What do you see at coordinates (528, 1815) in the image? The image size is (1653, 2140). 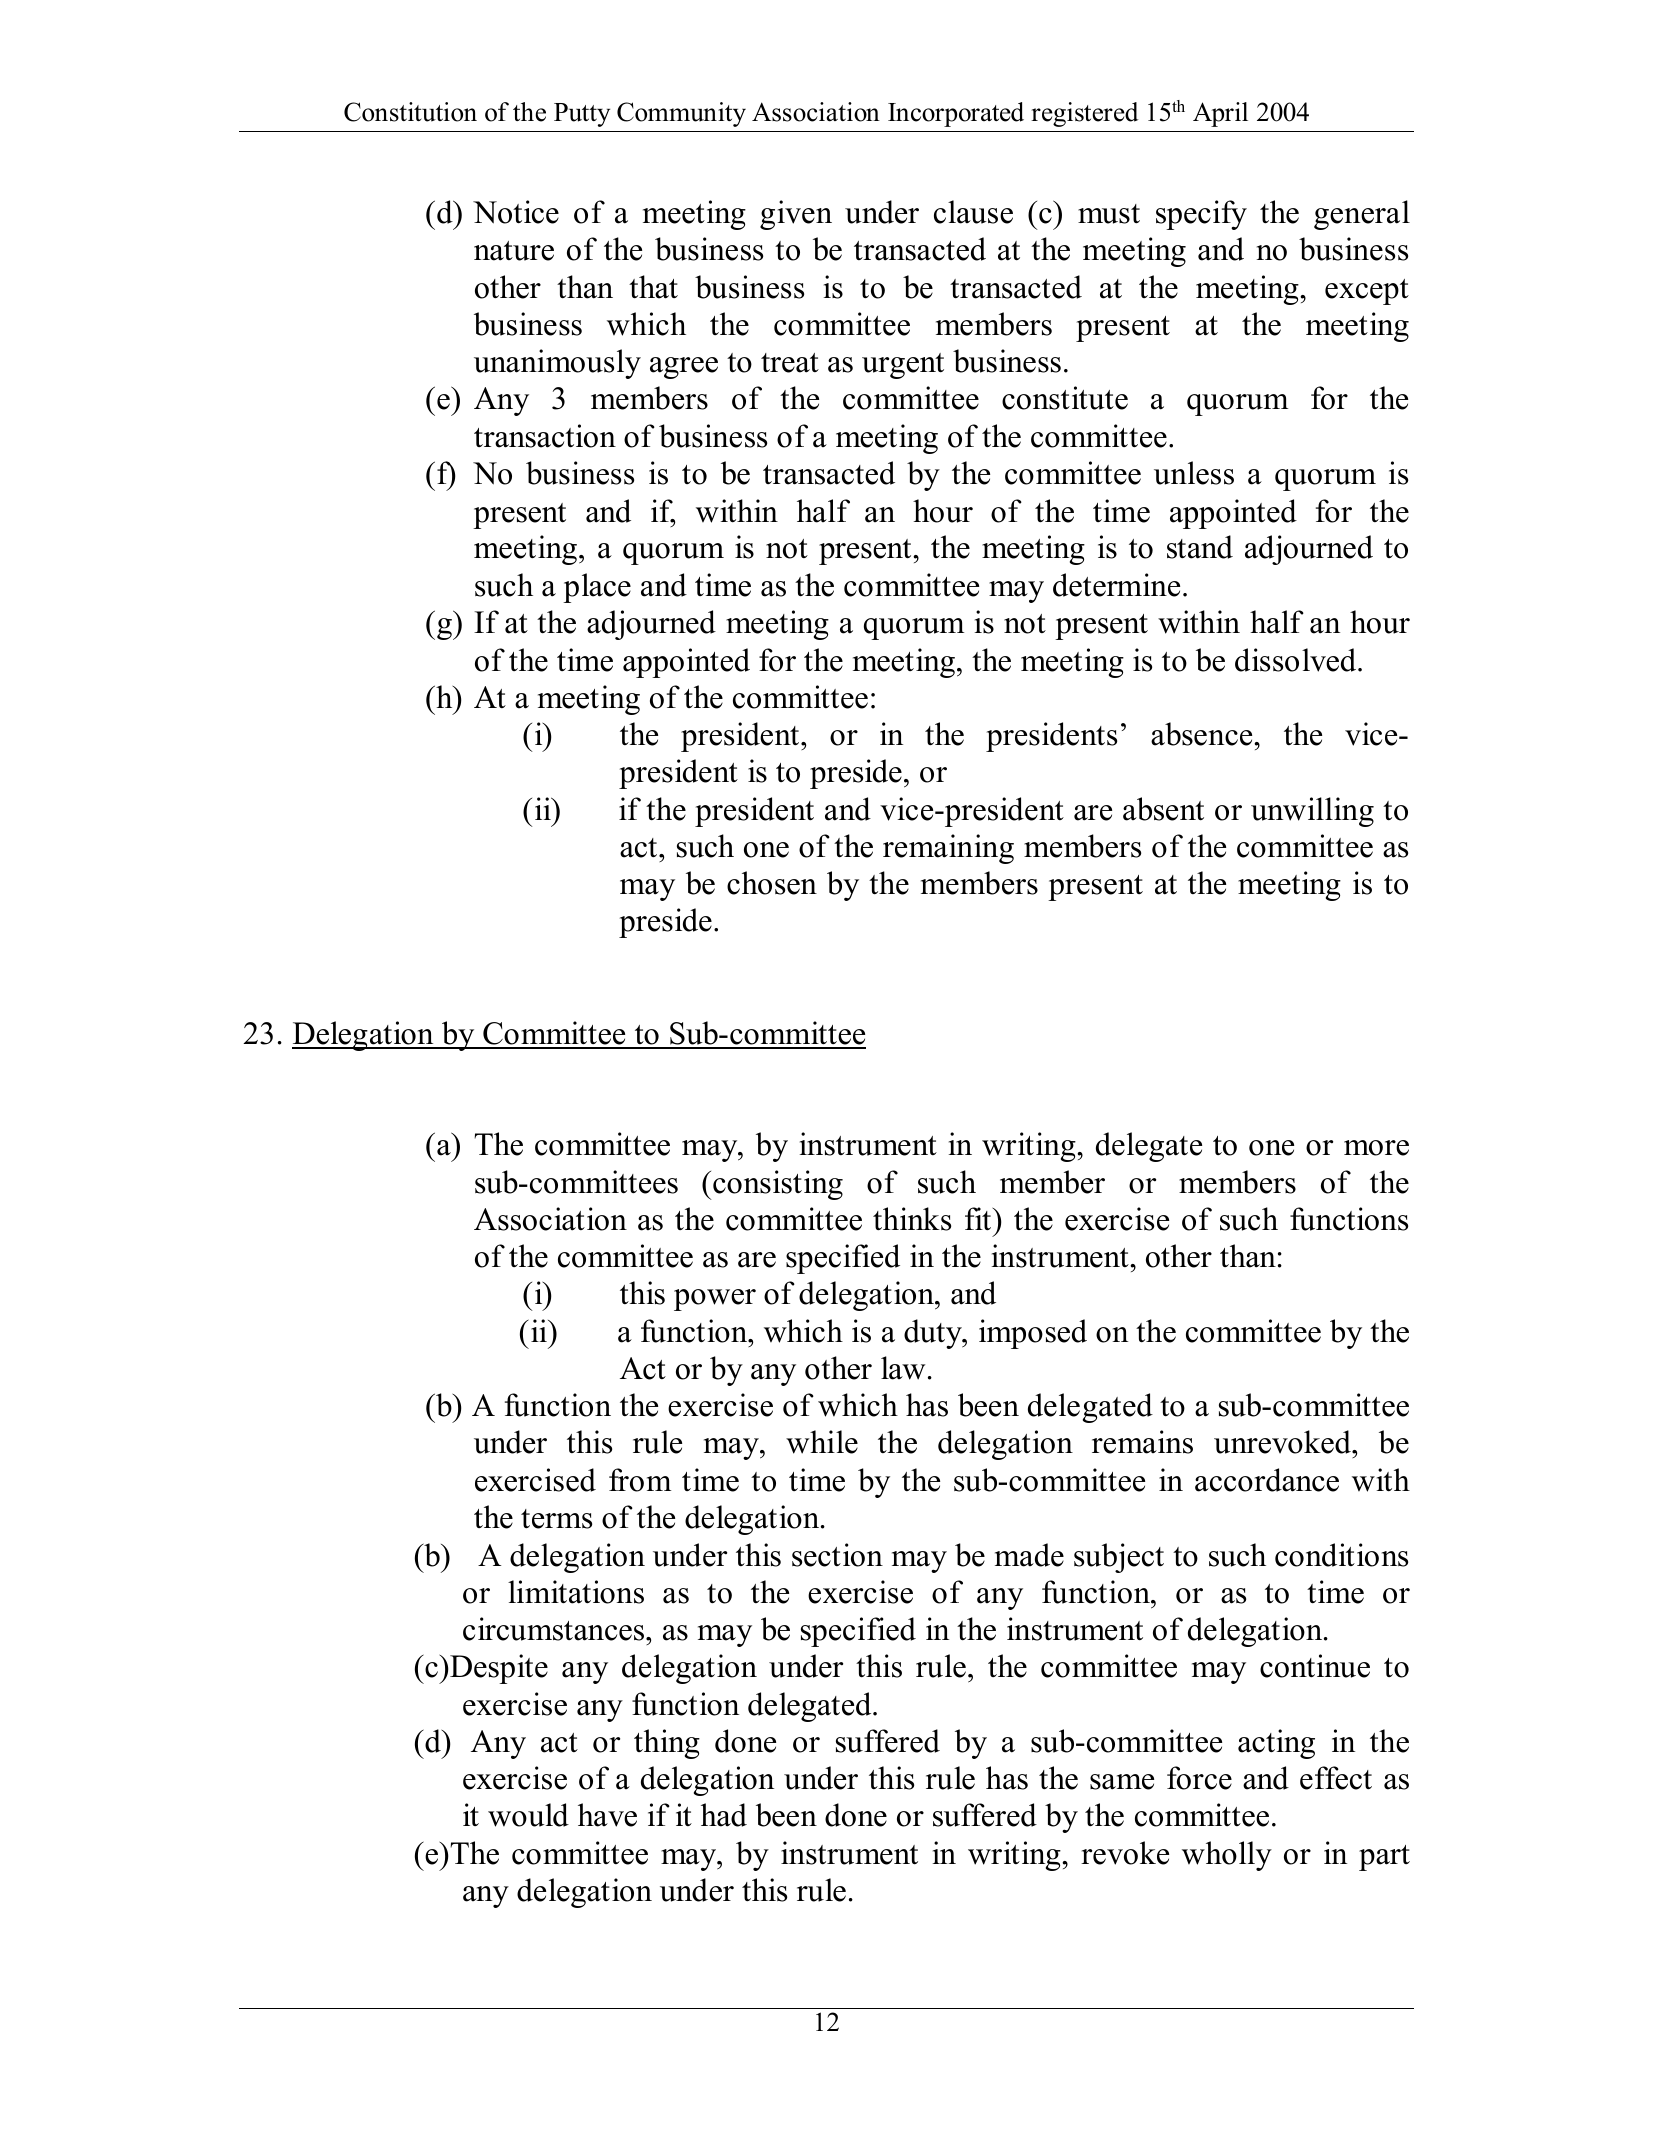 I see `would` at bounding box center [528, 1815].
